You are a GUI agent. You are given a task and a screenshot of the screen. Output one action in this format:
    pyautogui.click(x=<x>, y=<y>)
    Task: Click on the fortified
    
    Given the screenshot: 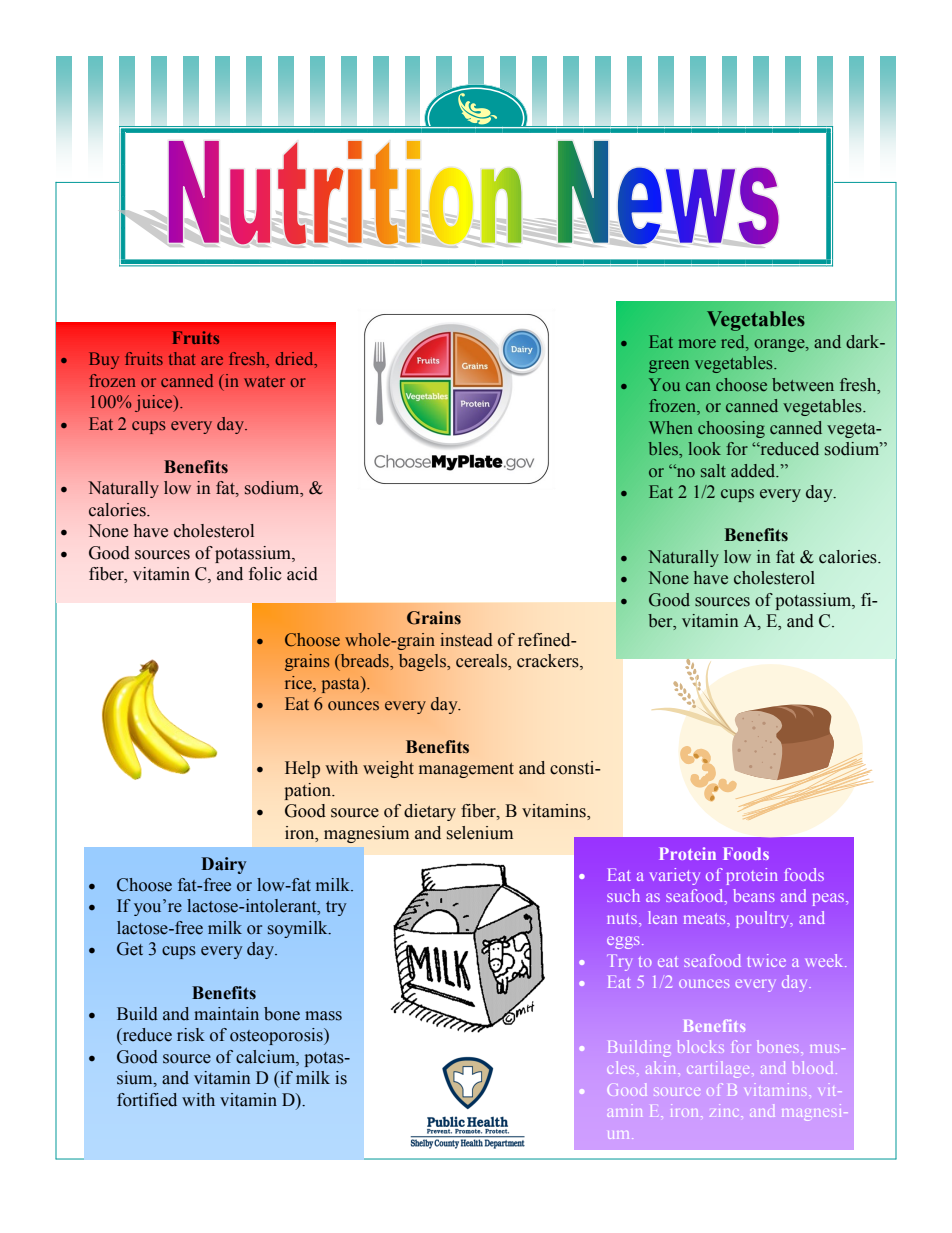 What is the action you would take?
    pyautogui.click(x=147, y=1100)
